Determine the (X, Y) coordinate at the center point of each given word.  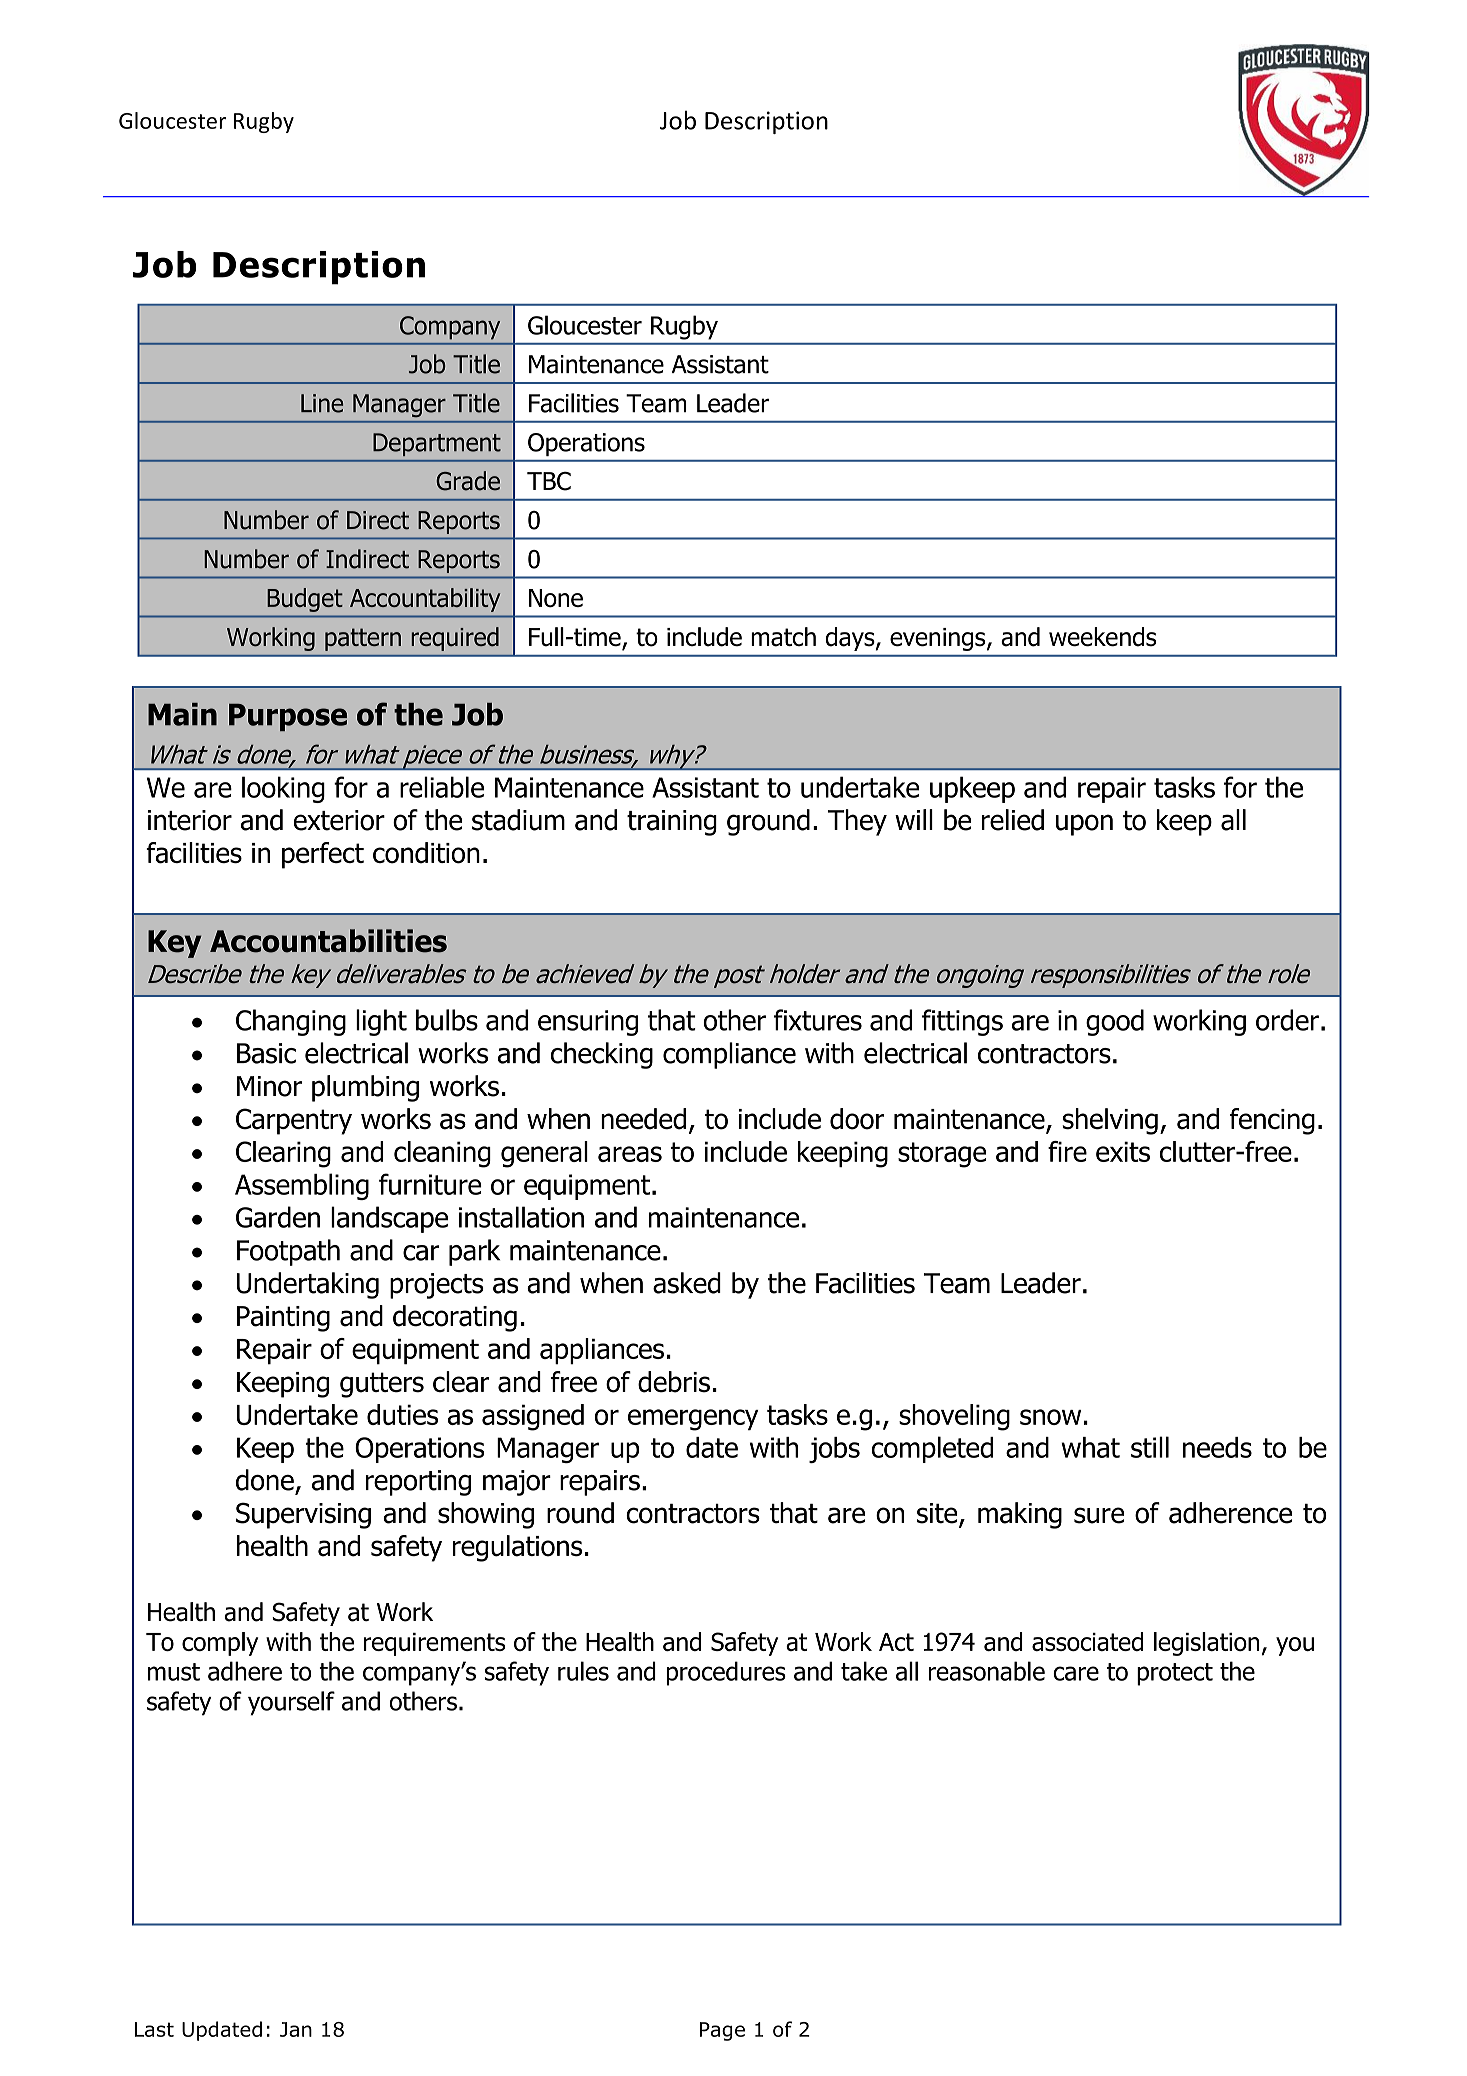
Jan (296, 2029)
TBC (549, 481)
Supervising (303, 1515)
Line (322, 403)
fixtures (818, 1020)
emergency (693, 1420)
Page (722, 2031)
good (1115, 1022)
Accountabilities (328, 941)
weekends (1102, 637)
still (1150, 1447)
